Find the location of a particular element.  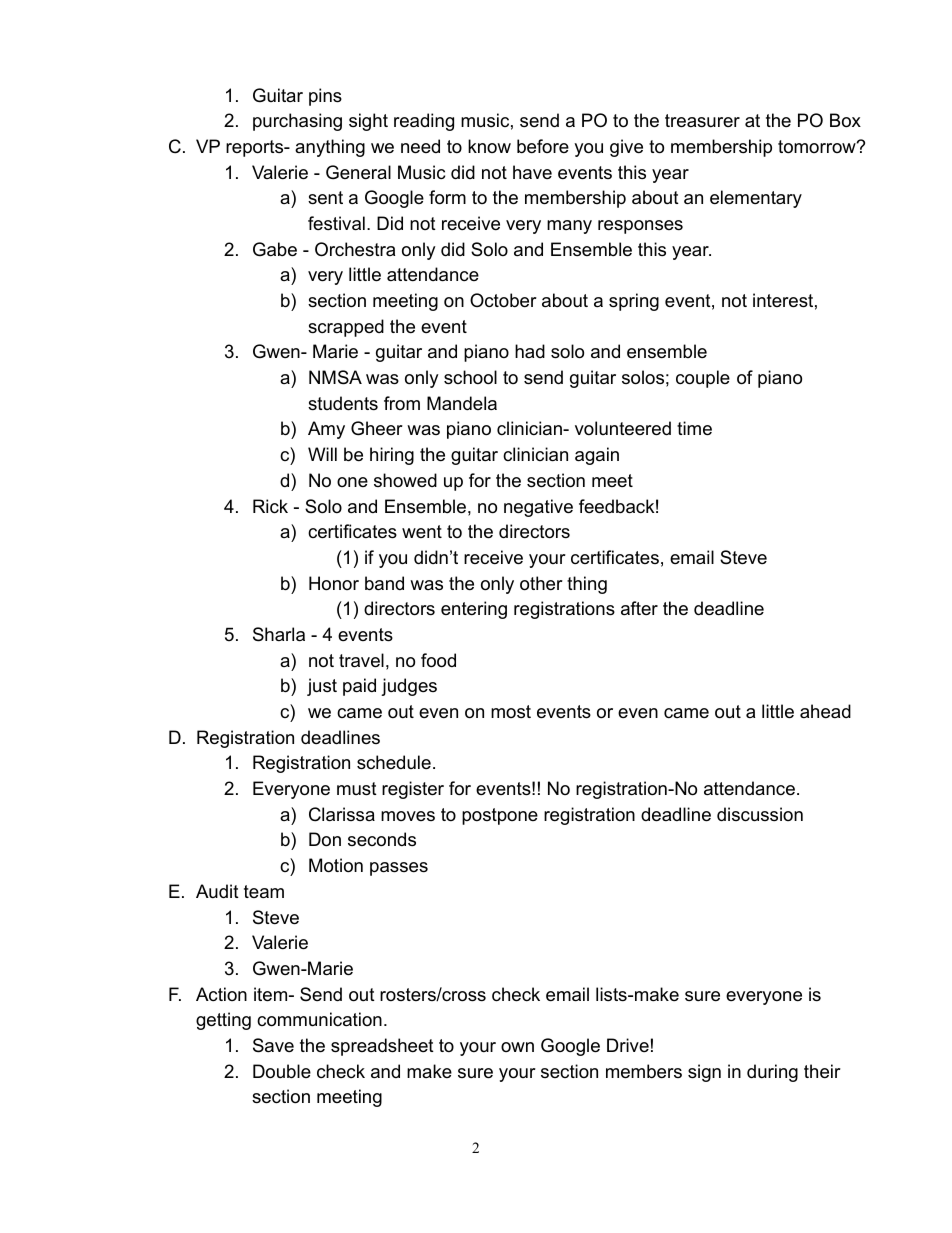

Box is located at coordinates (845, 120).
